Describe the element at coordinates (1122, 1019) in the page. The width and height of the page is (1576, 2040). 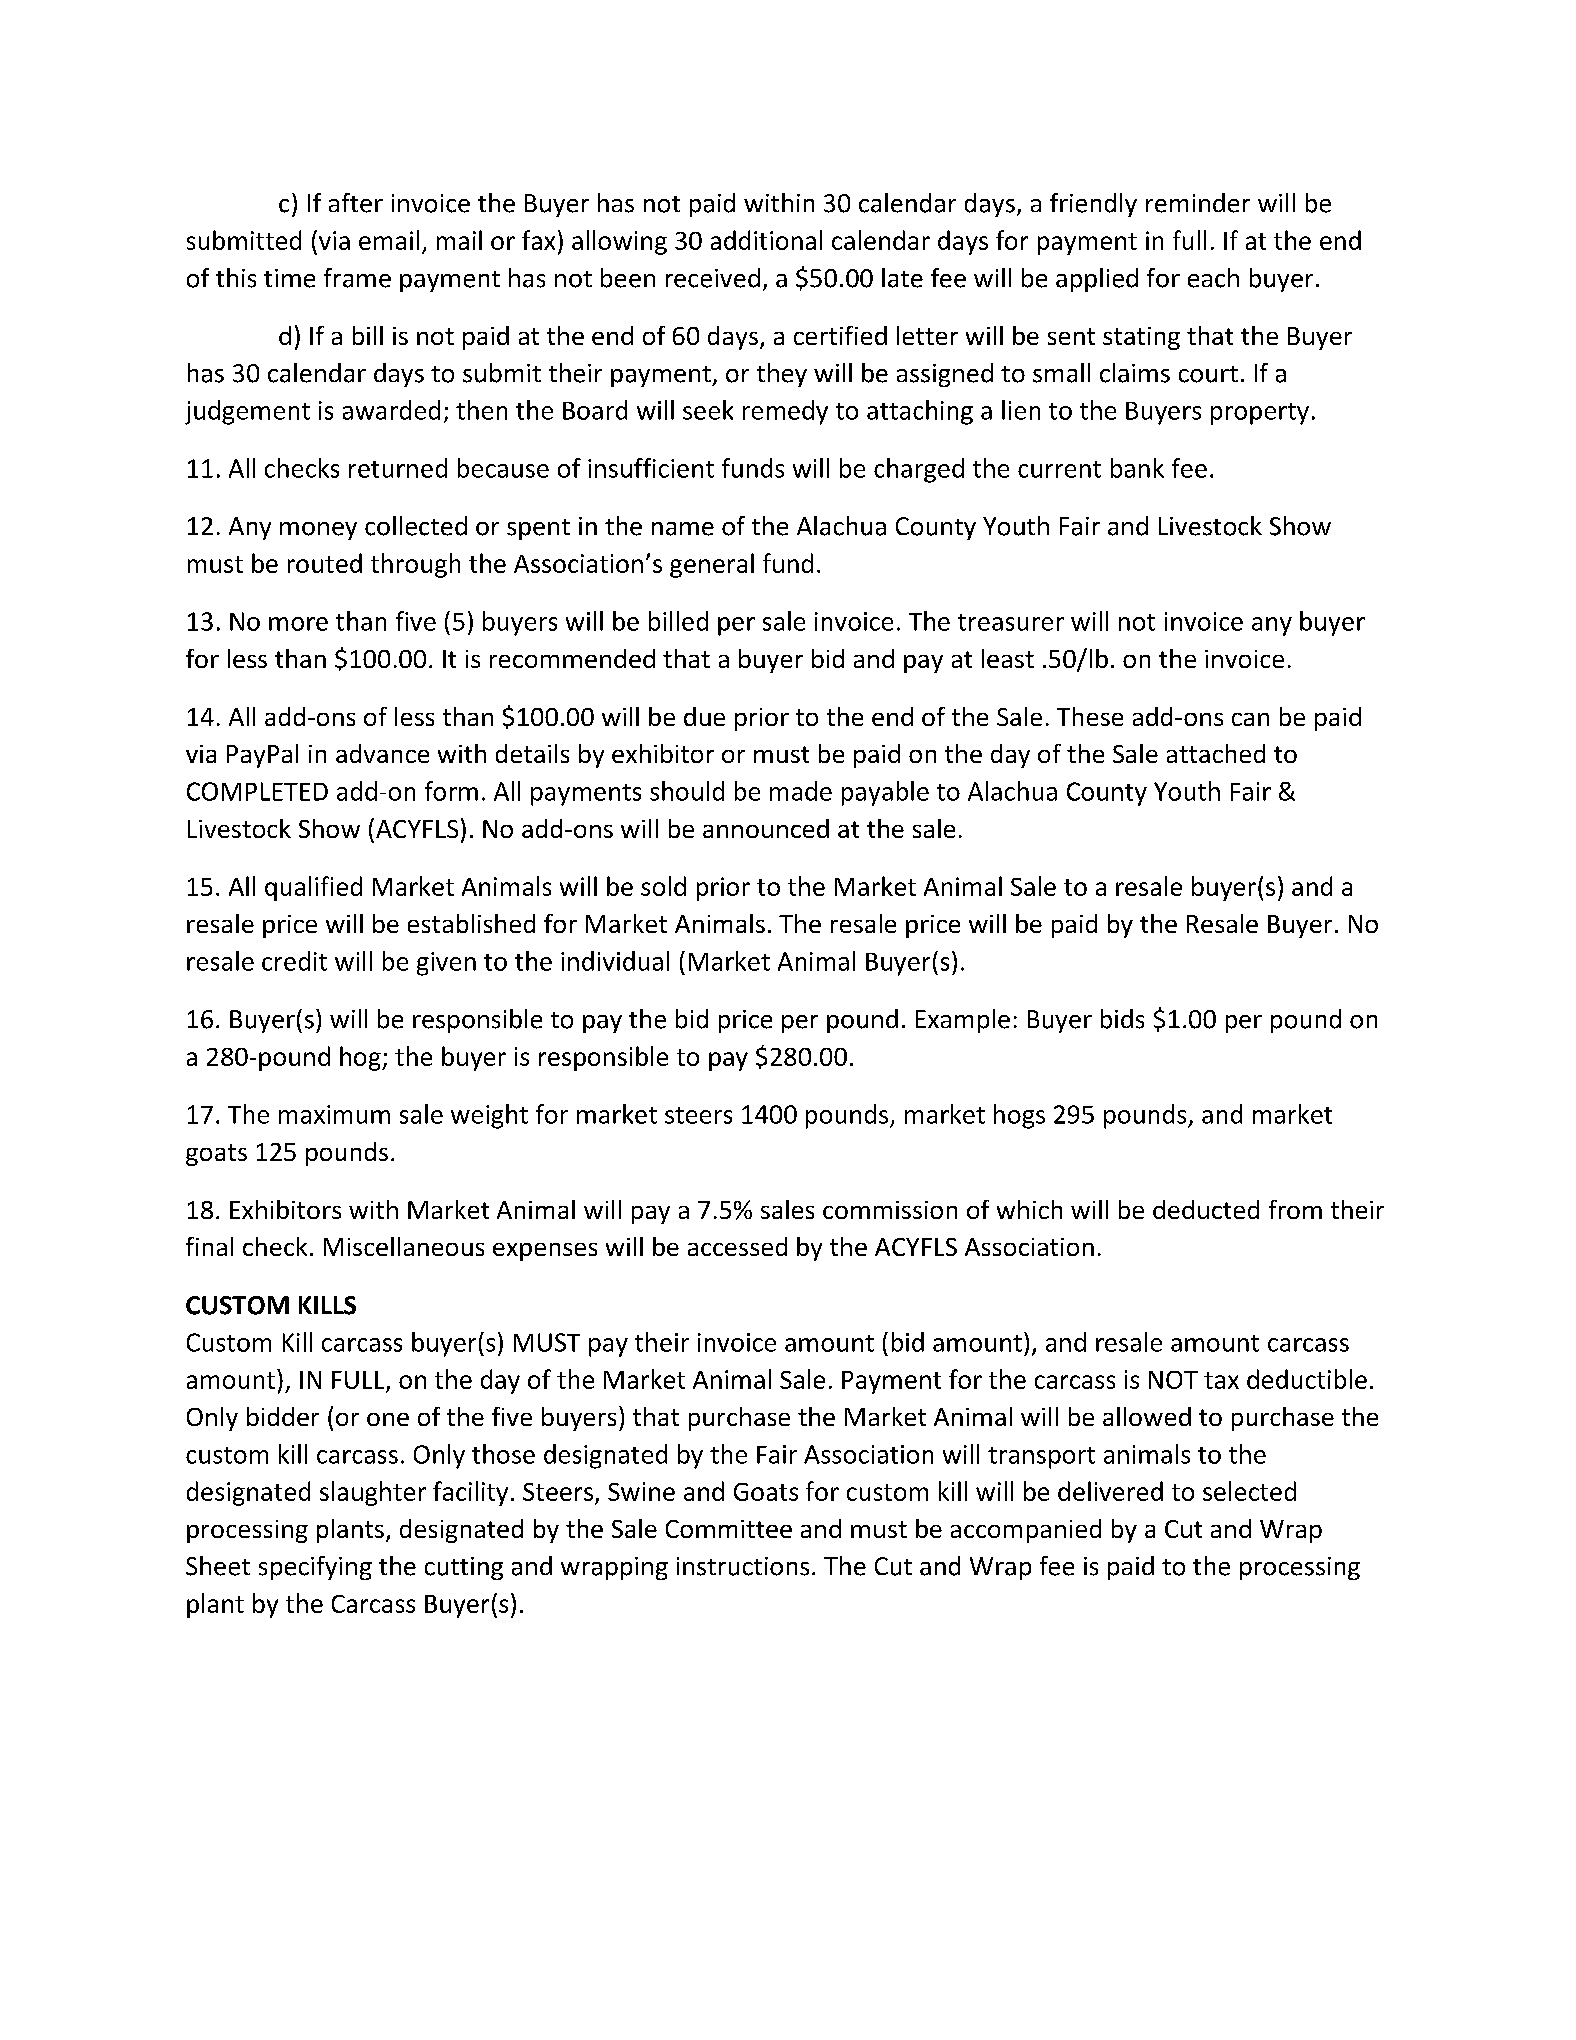
I see `bids` at that location.
